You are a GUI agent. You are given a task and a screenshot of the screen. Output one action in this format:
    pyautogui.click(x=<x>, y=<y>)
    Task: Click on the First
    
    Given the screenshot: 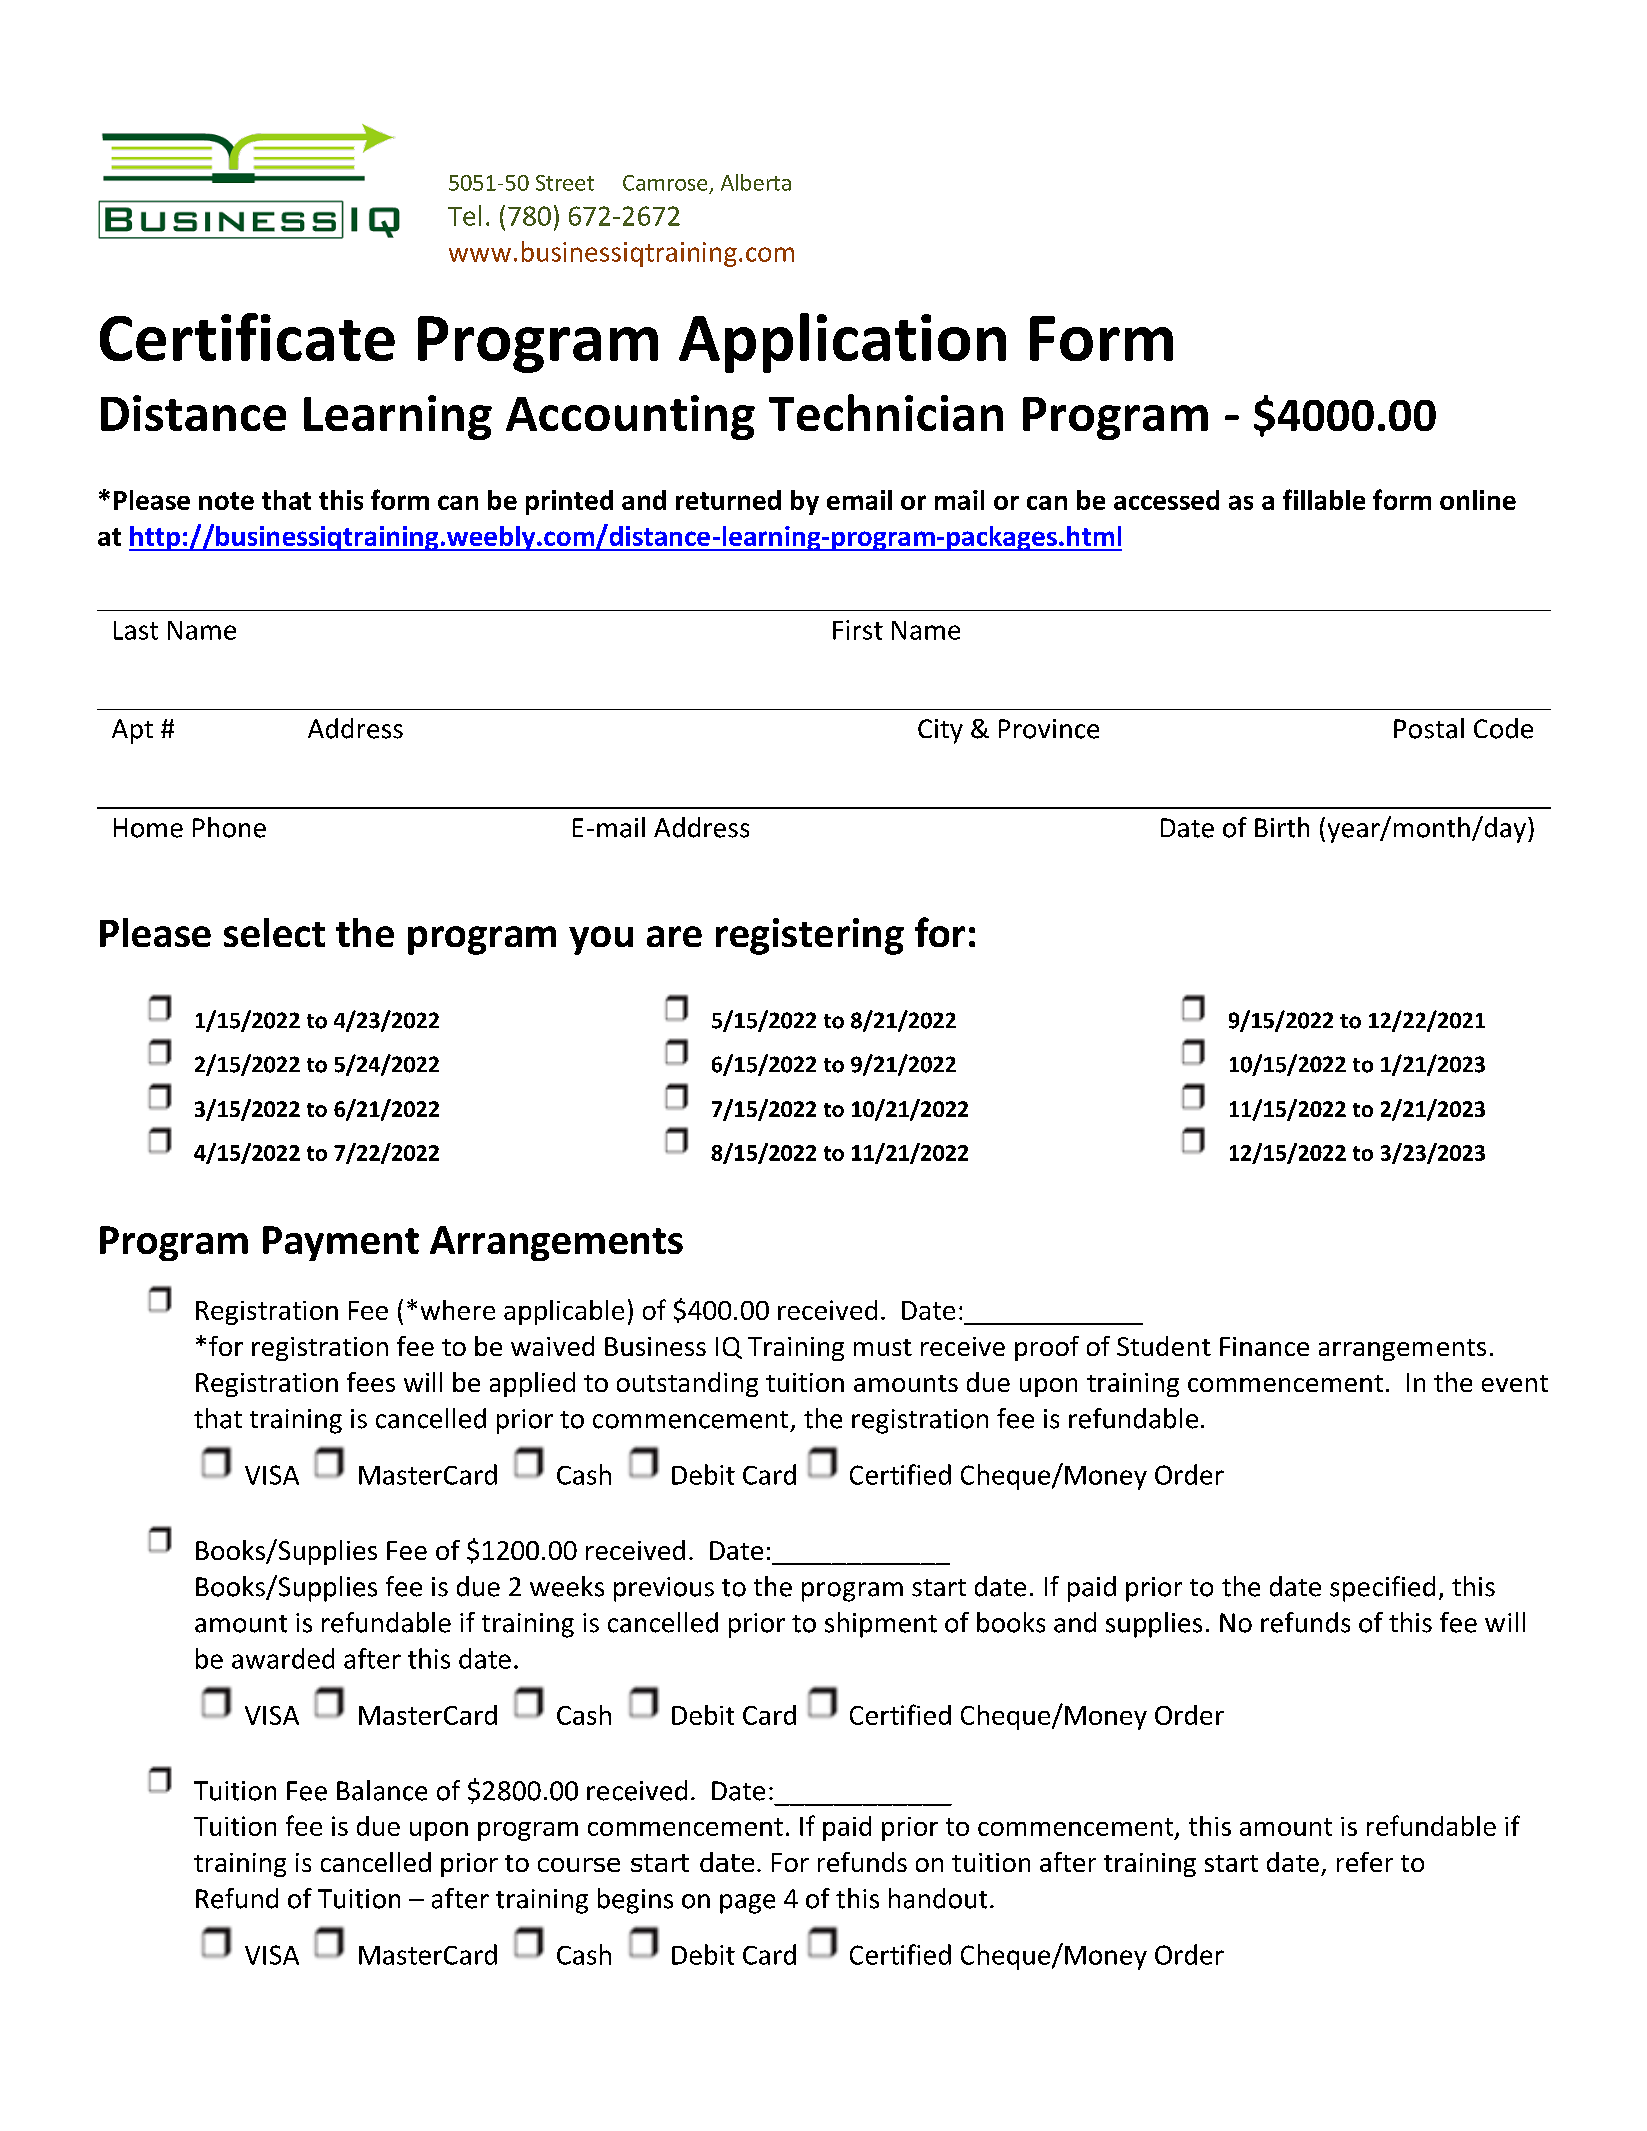 What is the action you would take?
    pyautogui.click(x=858, y=630)
